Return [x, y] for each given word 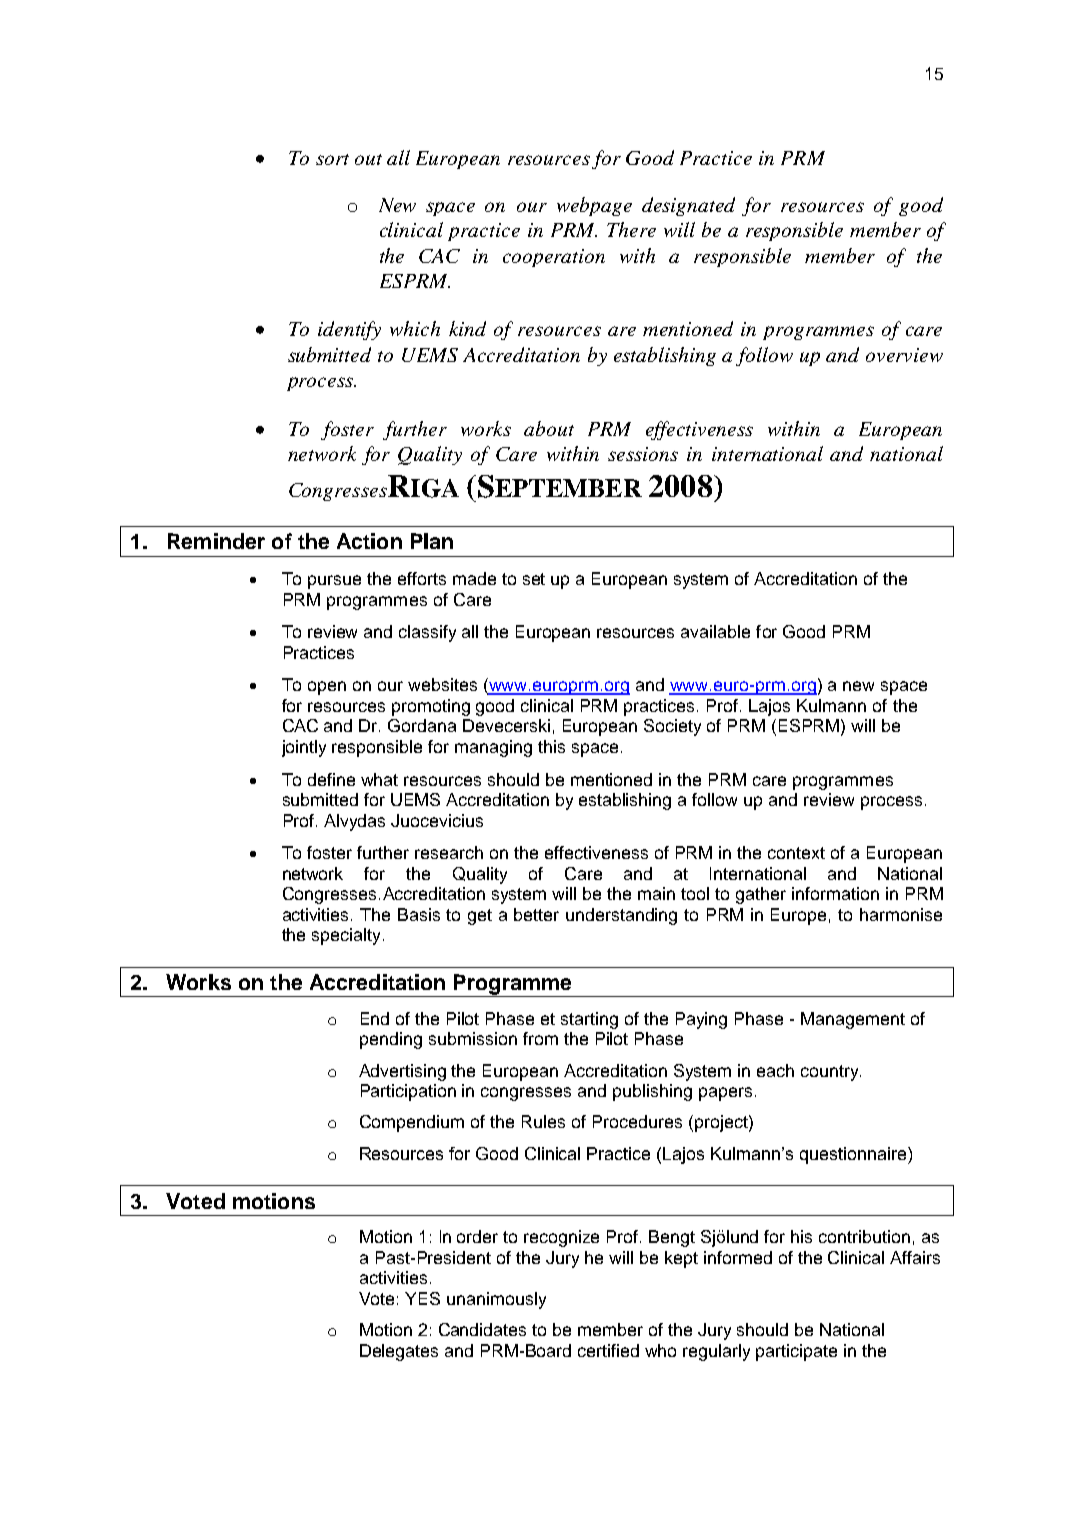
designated [688, 206]
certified [608, 1350]
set [534, 579]
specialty [346, 936]
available [715, 631]
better [536, 914]
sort [332, 159]
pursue [334, 582]
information [835, 893]
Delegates [399, 1352]
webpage [594, 206]
